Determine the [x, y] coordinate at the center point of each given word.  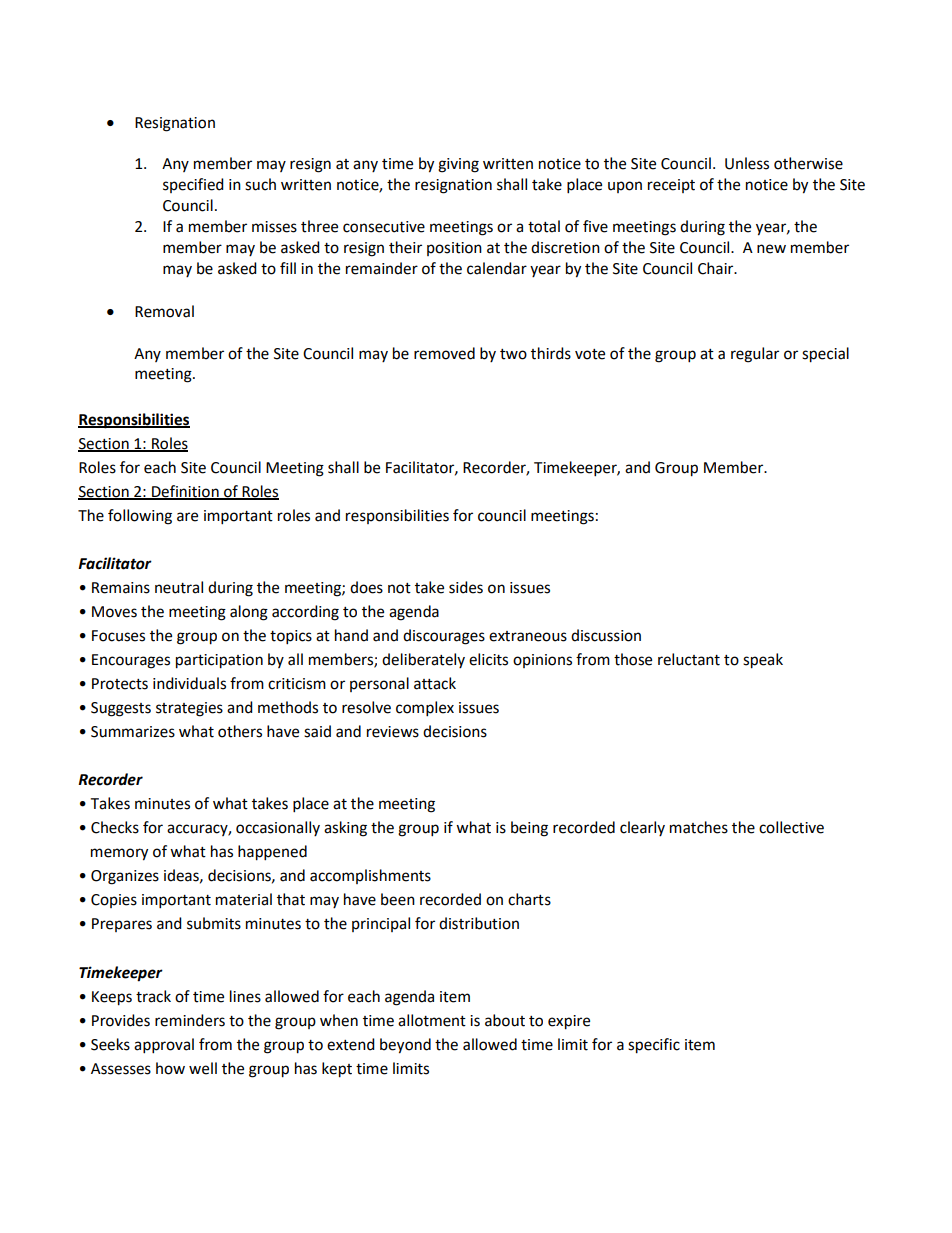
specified [193, 185]
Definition [185, 492]
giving [458, 165]
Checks [115, 827]
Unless [747, 163]
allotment [432, 1020]
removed [444, 353]
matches [699, 827]
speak [763, 661]
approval [164, 1046]
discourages [444, 637]
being [529, 829]
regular [755, 355]
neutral [179, 587]
